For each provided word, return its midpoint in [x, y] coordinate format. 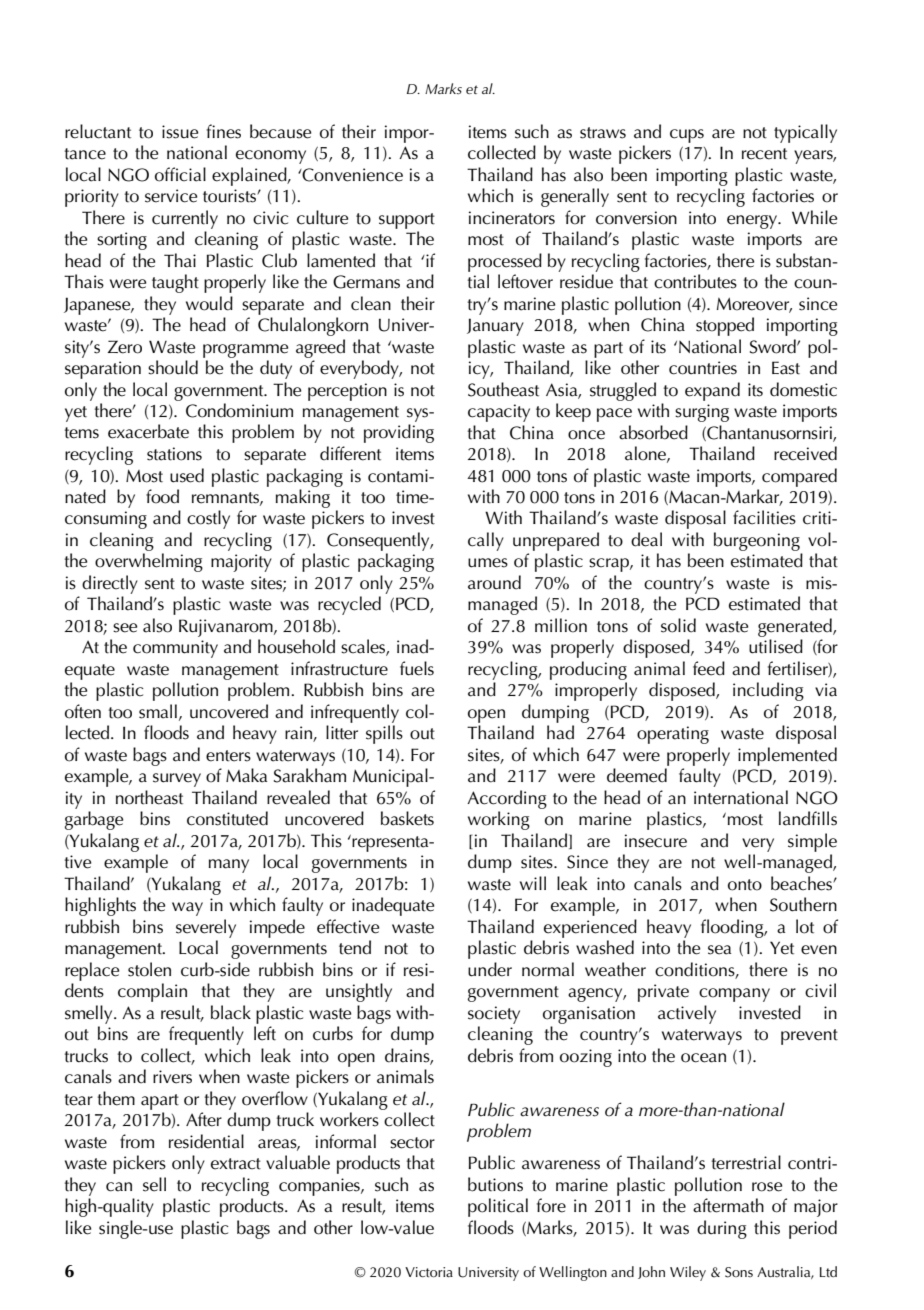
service [171, 196]
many [229, 866]
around [494, 582]
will [533, 883]
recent [764, 154]
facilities [764, 517]
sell [154, 1184]
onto [745, 885]
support [407, 221]
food [162, 496]
